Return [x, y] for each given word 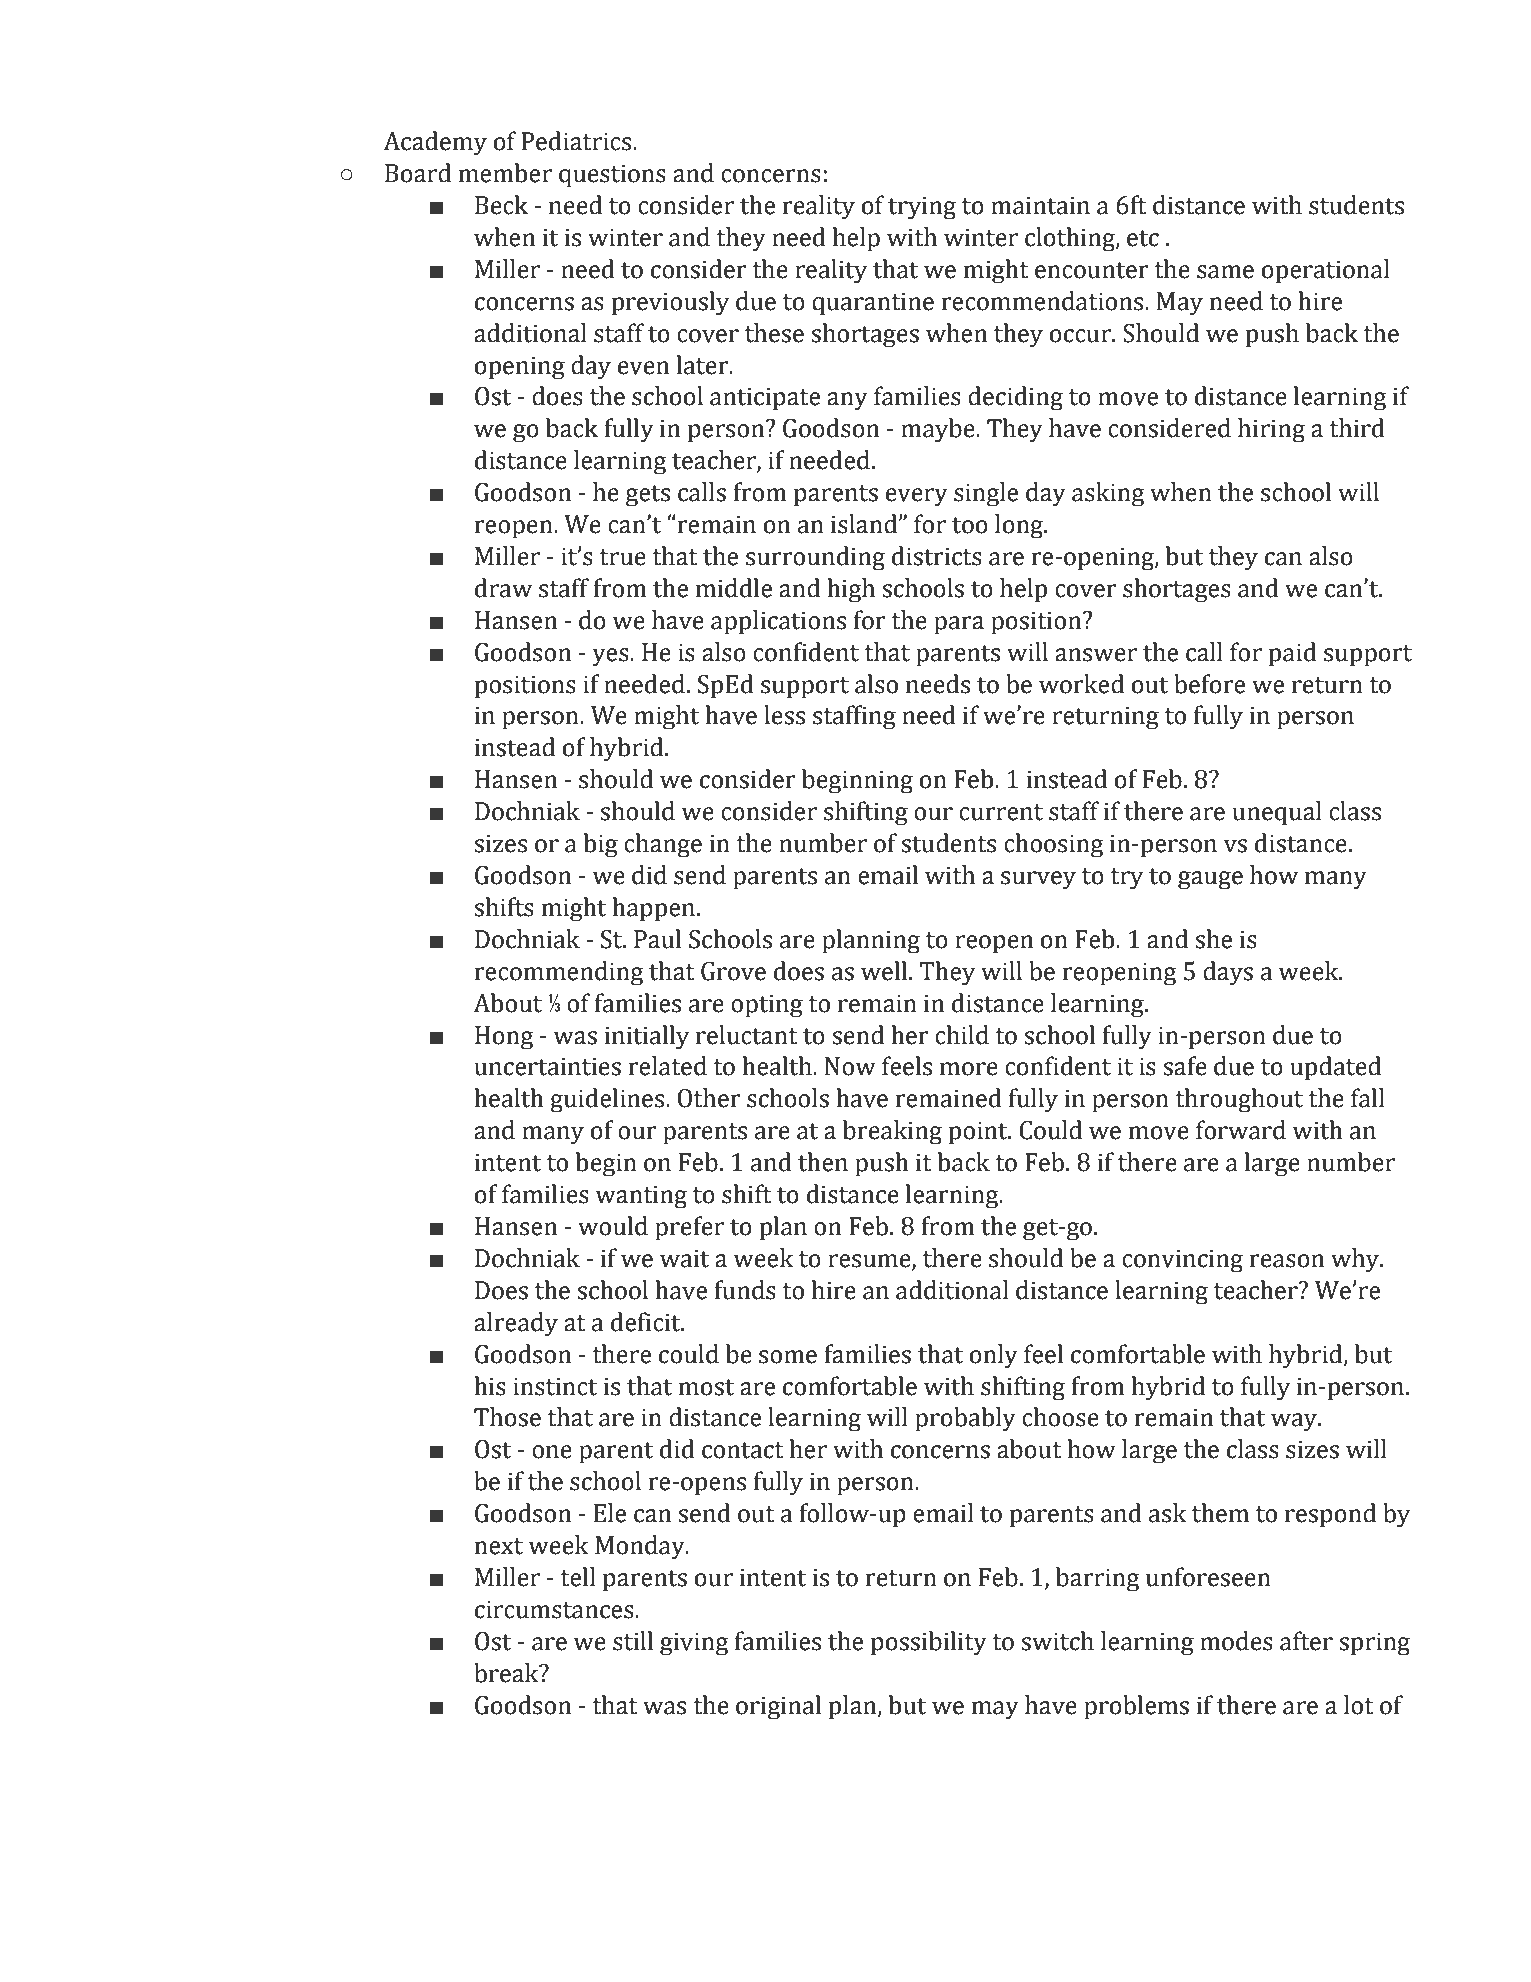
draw [503, 588]
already [516, 1324]
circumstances [555, 1609]
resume [870, 1262]
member [505, 173]
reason [1287, 1261]
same [1225, 272]
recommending [559, 973]
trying [922, 208]
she [1213, 939]
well [885, 971]
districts [937, 556]
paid [1292, 654]
